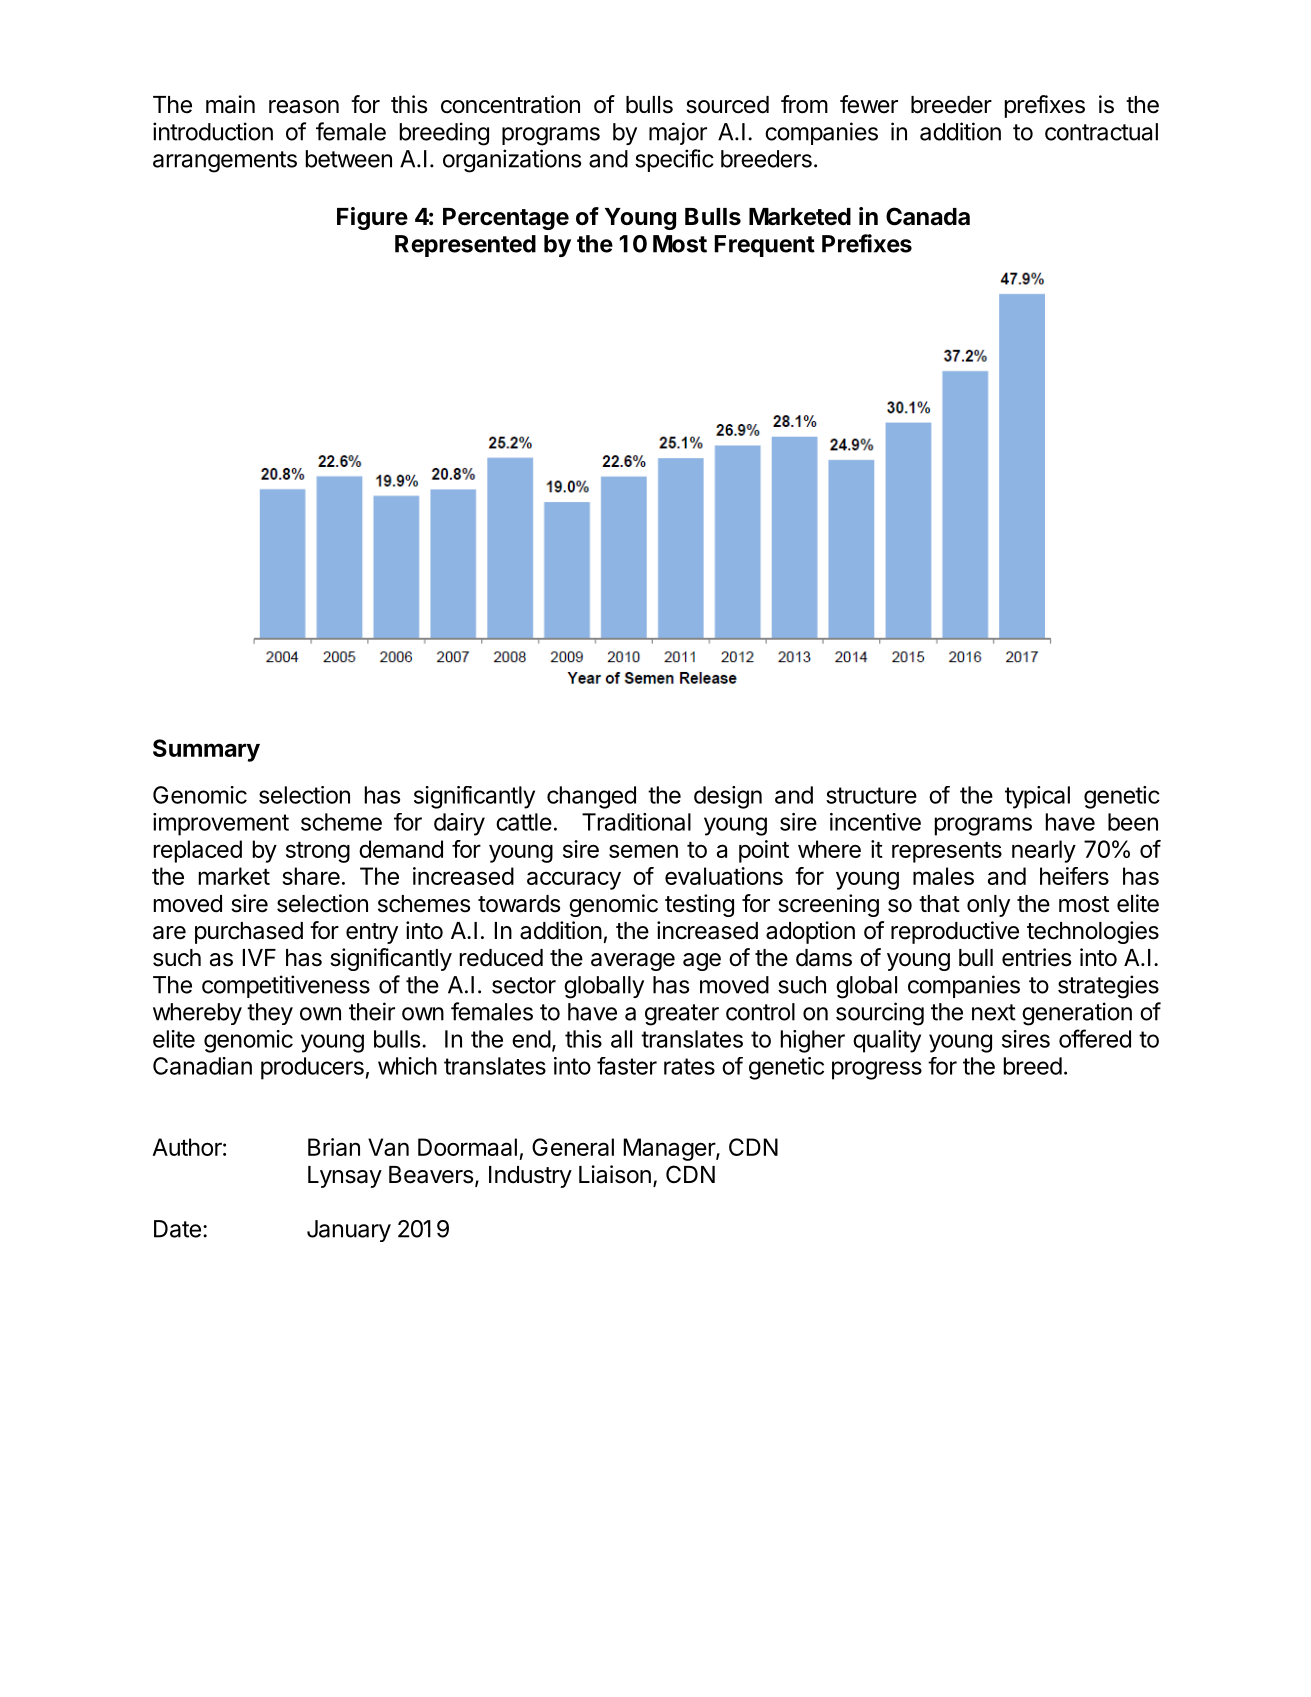  Describe the element at coordinates (928, 216) in the screenshot. I see `Canada` at that location.
